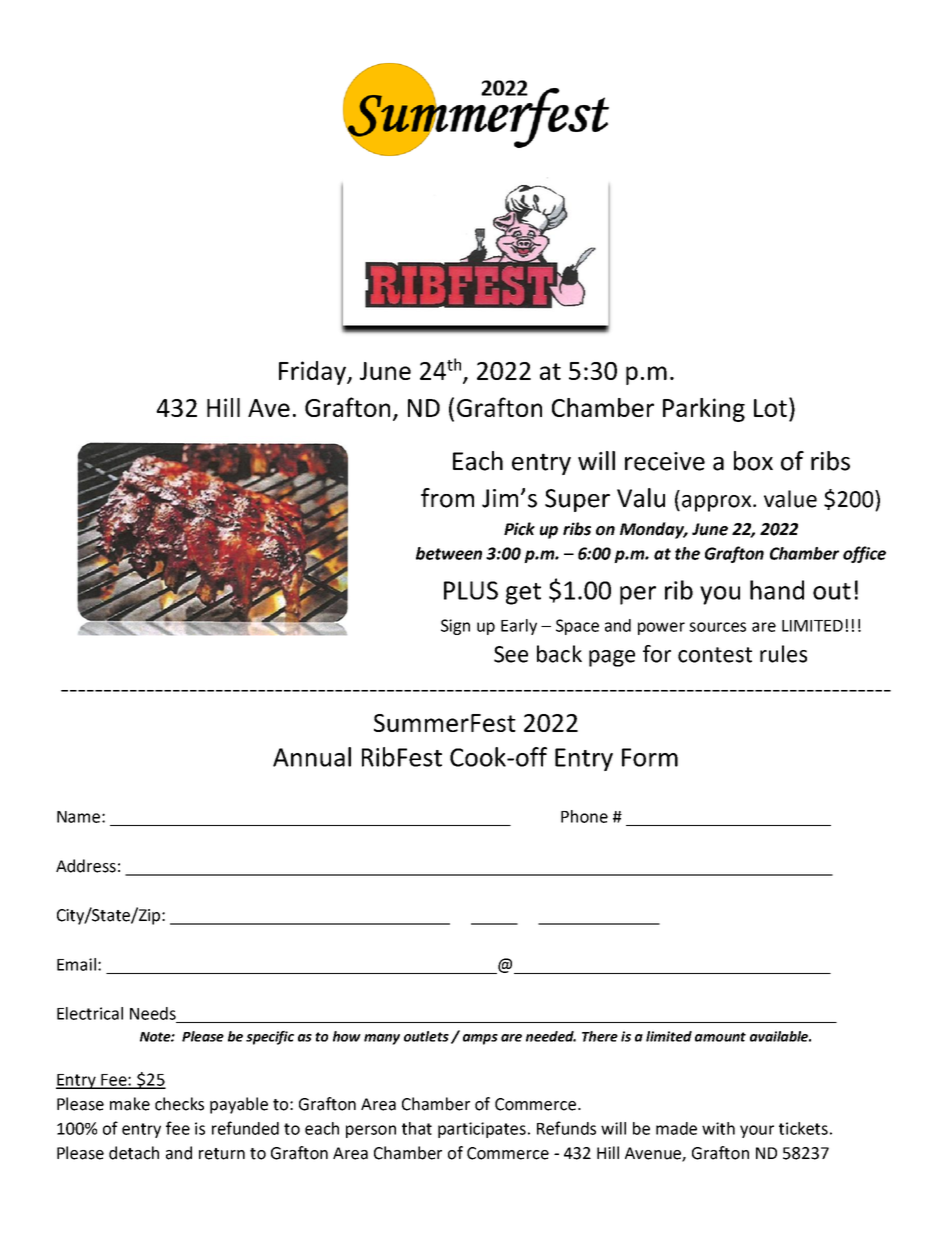 The image size is (952, 1233). Describe the element at coordinates (447, 498) in the image. I see `from` at that location.
